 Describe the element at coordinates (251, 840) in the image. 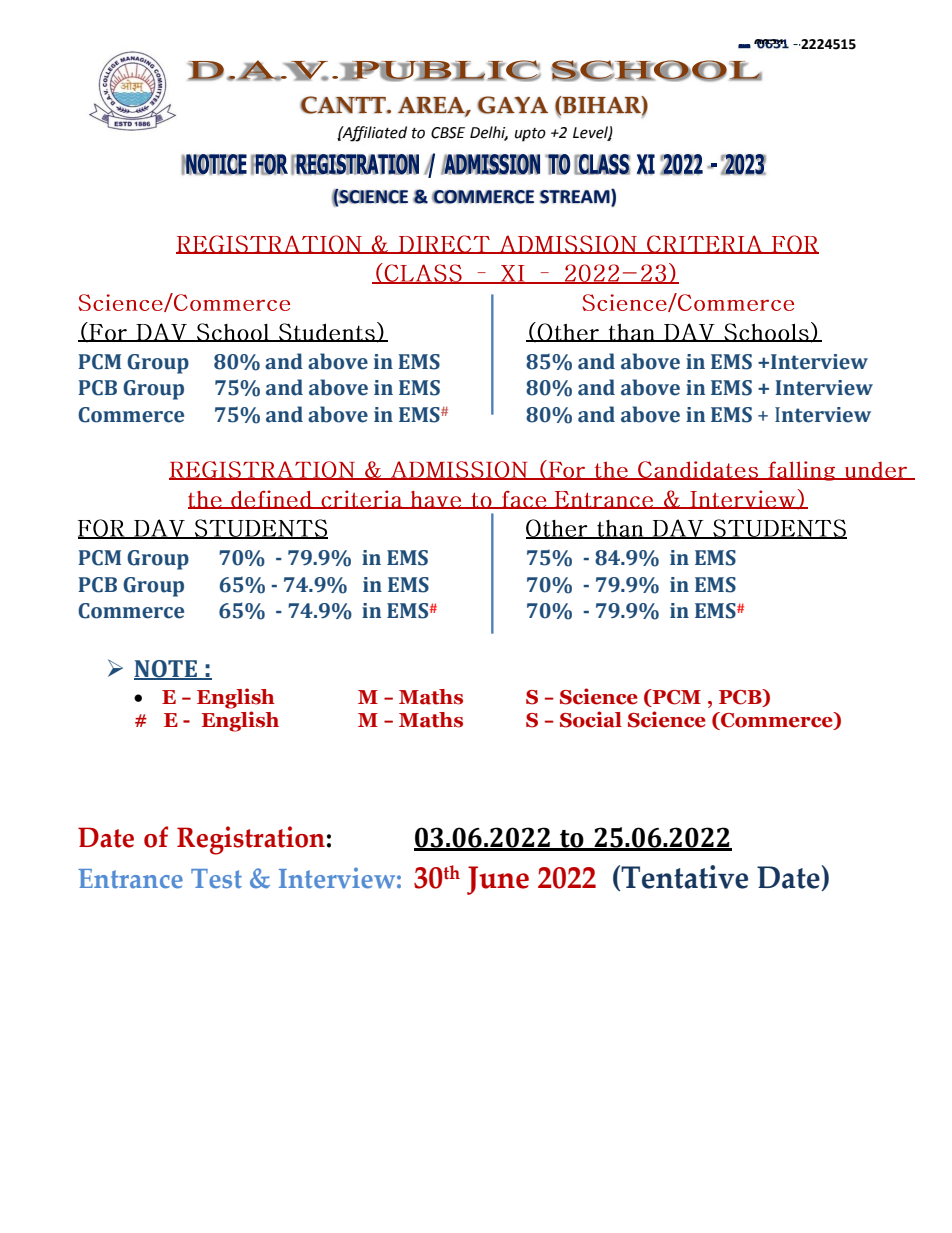

I see `Registration` at that location.
